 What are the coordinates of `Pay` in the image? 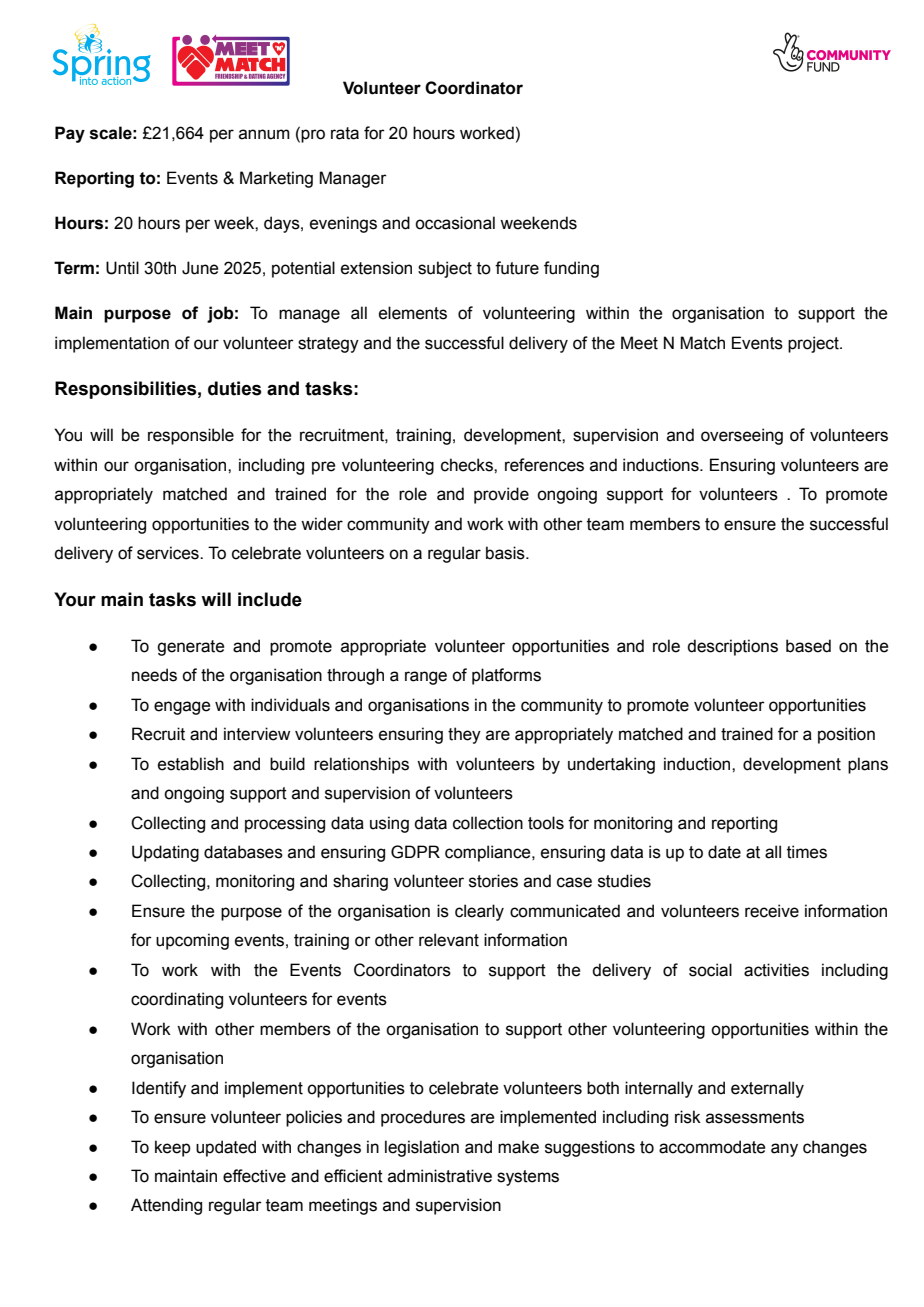 It's located at (70, 134).
